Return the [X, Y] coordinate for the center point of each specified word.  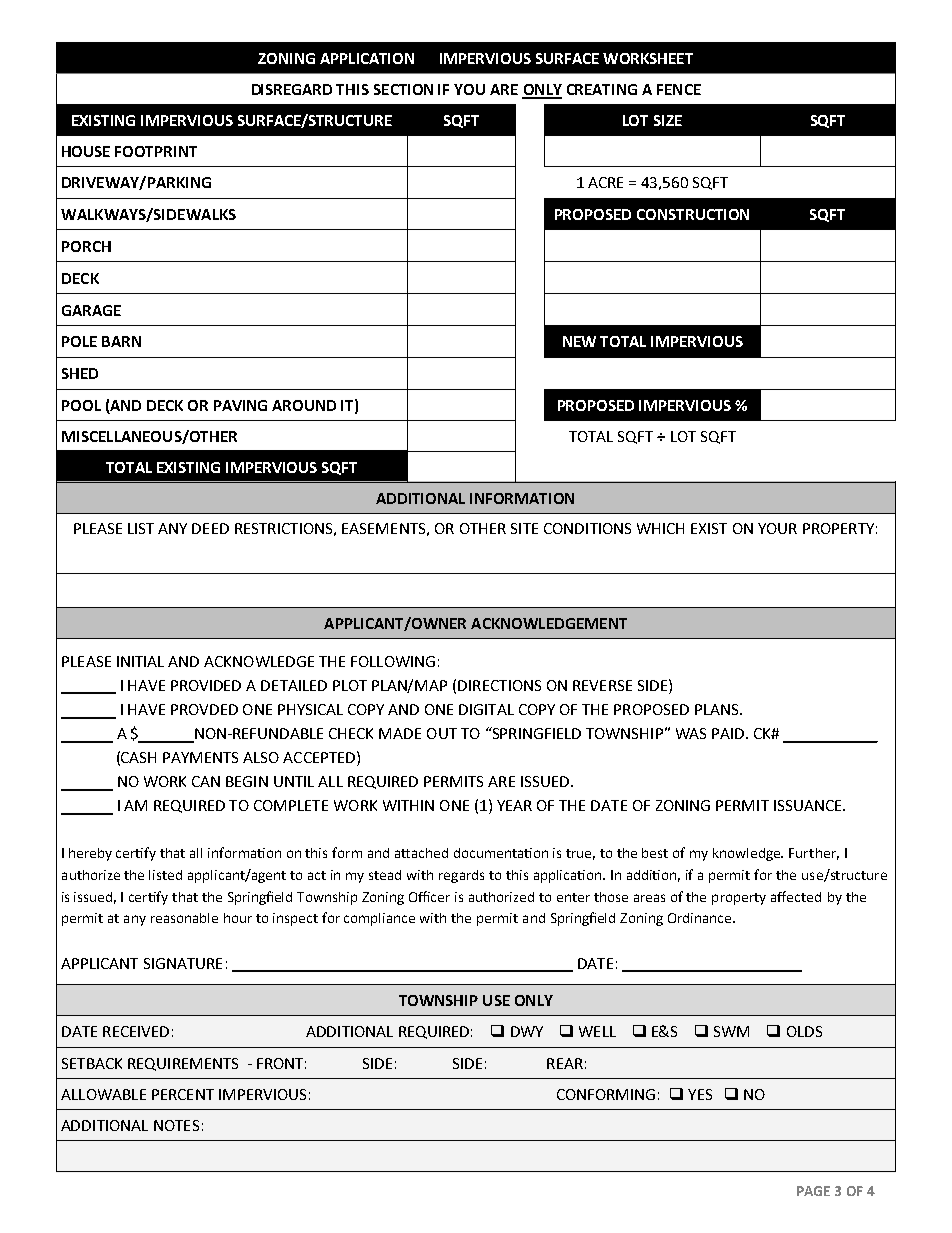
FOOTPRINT [156, 151]
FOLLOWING [393, 661]
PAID [729, 733]
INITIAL [140, 661]
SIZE [668, 120]
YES [700, 1094]
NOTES [176, 1125]
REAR [565, 1063]
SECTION [403, 89]
